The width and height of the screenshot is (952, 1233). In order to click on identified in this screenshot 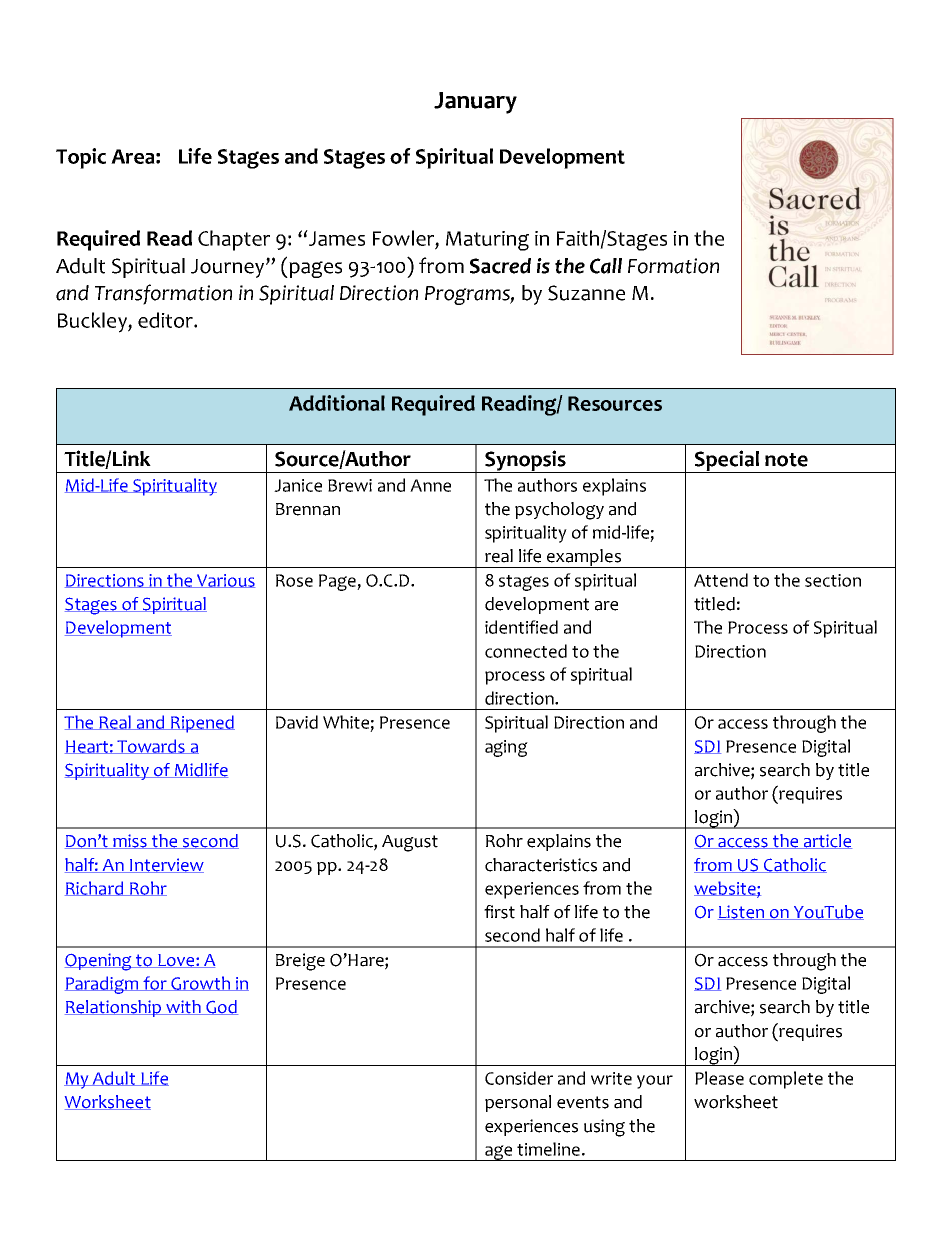, I will do `click(521, 627)`.
